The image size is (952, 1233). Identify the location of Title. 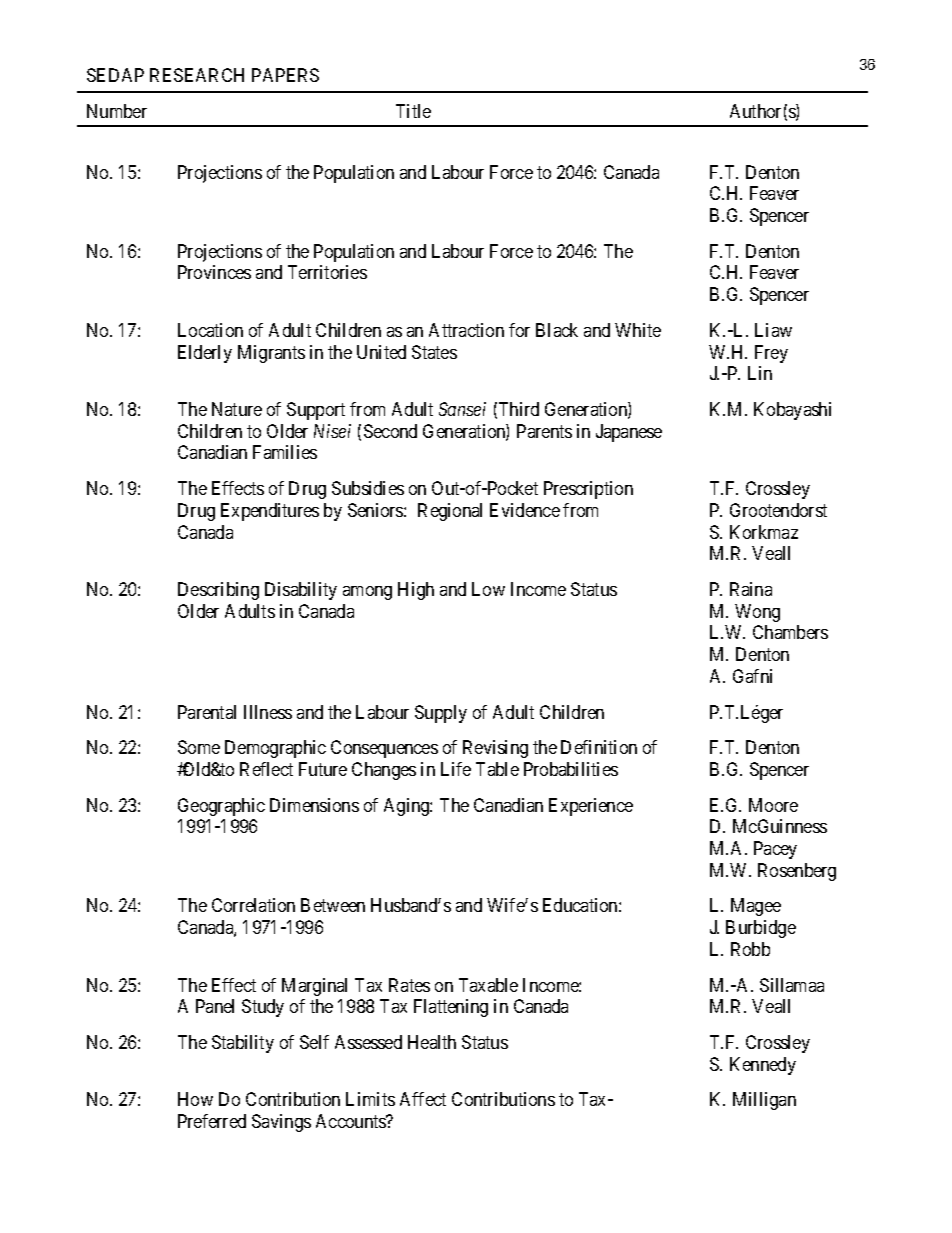
(413, 111).
